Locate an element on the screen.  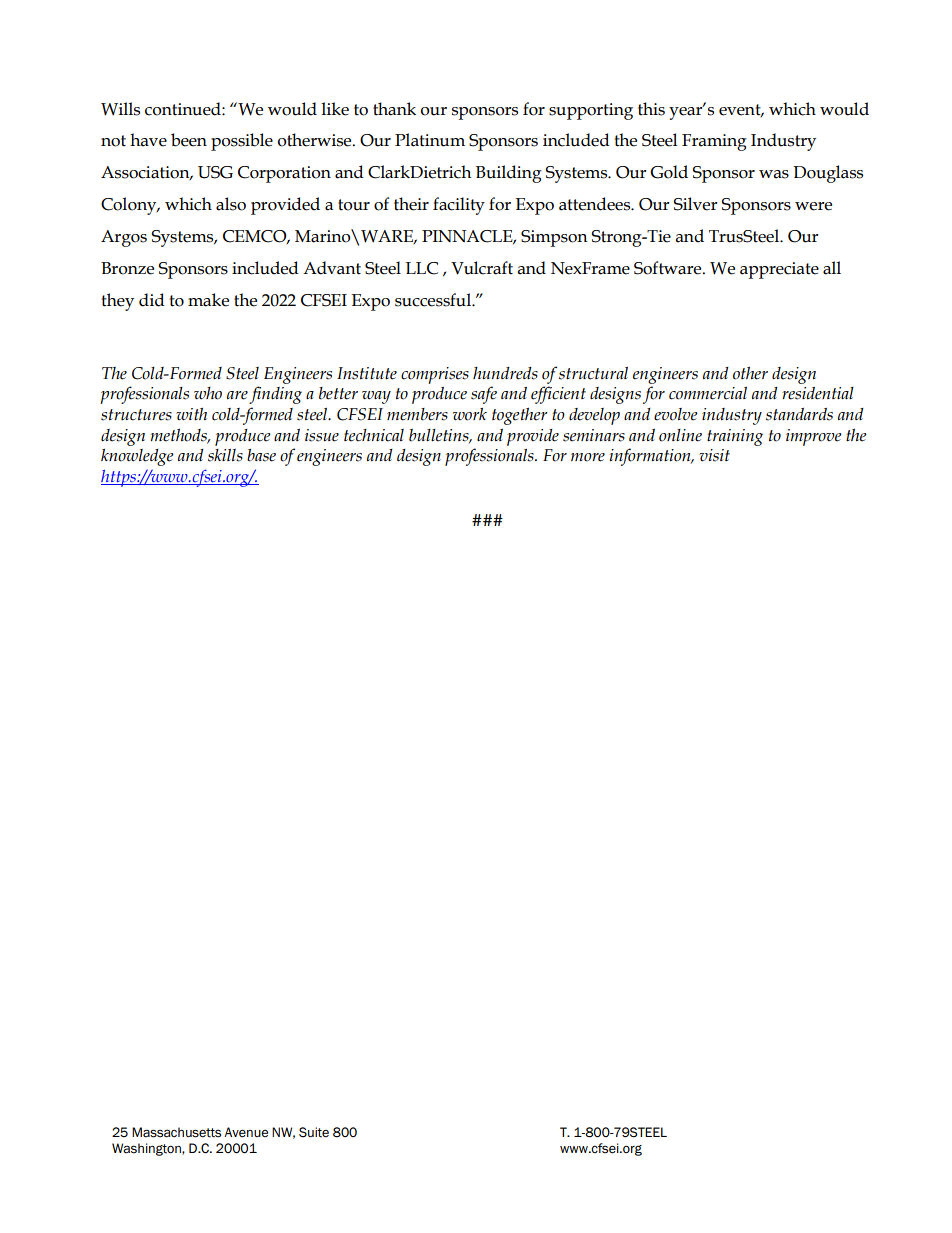
skills is located at coordinates (225, 455).
